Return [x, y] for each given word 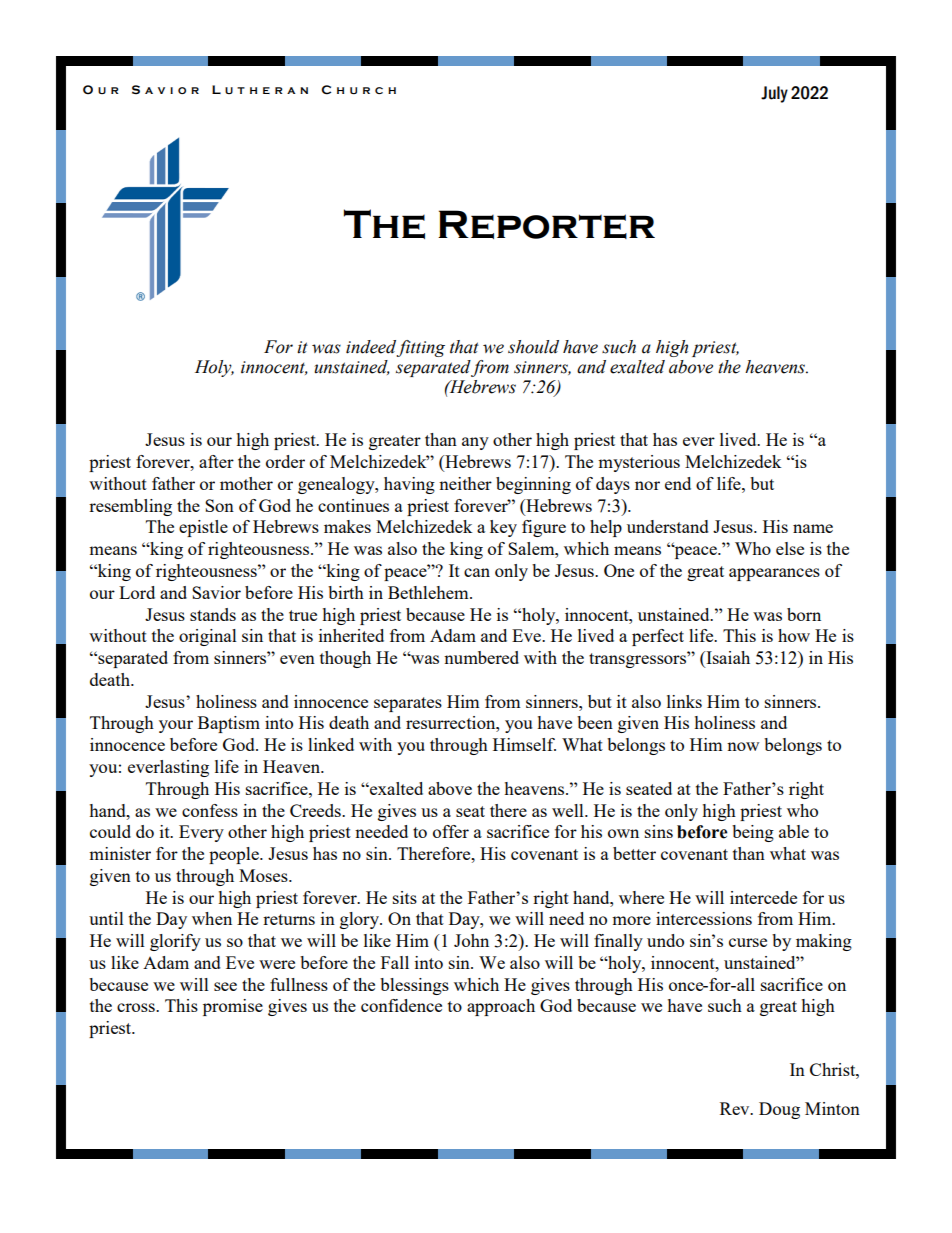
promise [233, 1007]
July [774, 94]
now [743, 746]
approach [501, 1007]
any [475, 443]
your [176, 726]
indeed [371, 348]
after [216, 461]
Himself [524, 744]
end [678, 483]
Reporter [546, 224]
